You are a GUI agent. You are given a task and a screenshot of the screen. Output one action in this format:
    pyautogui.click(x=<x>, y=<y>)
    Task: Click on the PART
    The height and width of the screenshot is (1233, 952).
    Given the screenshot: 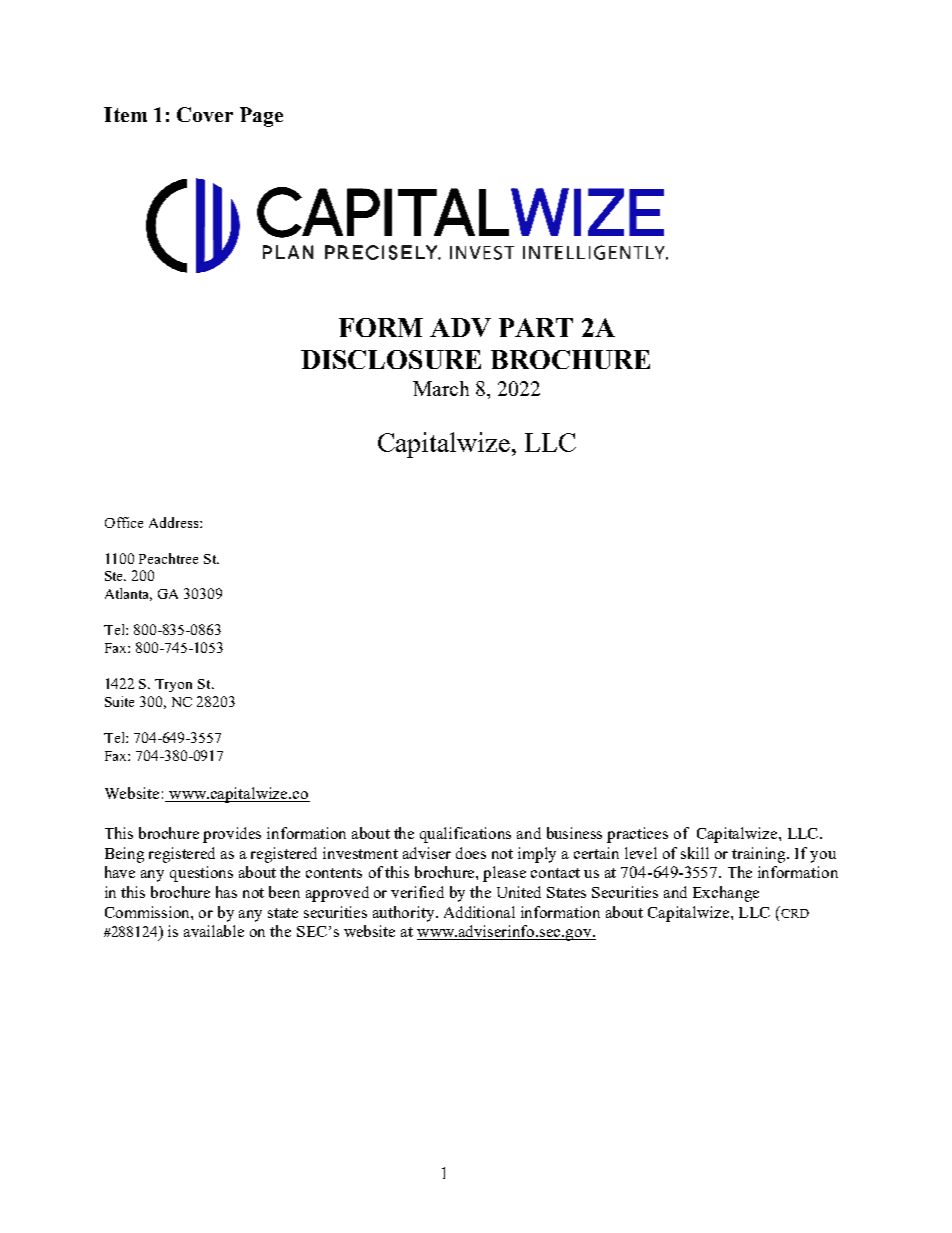 What is the action you would take?
    pyautogui.click(x=536, y=327)
